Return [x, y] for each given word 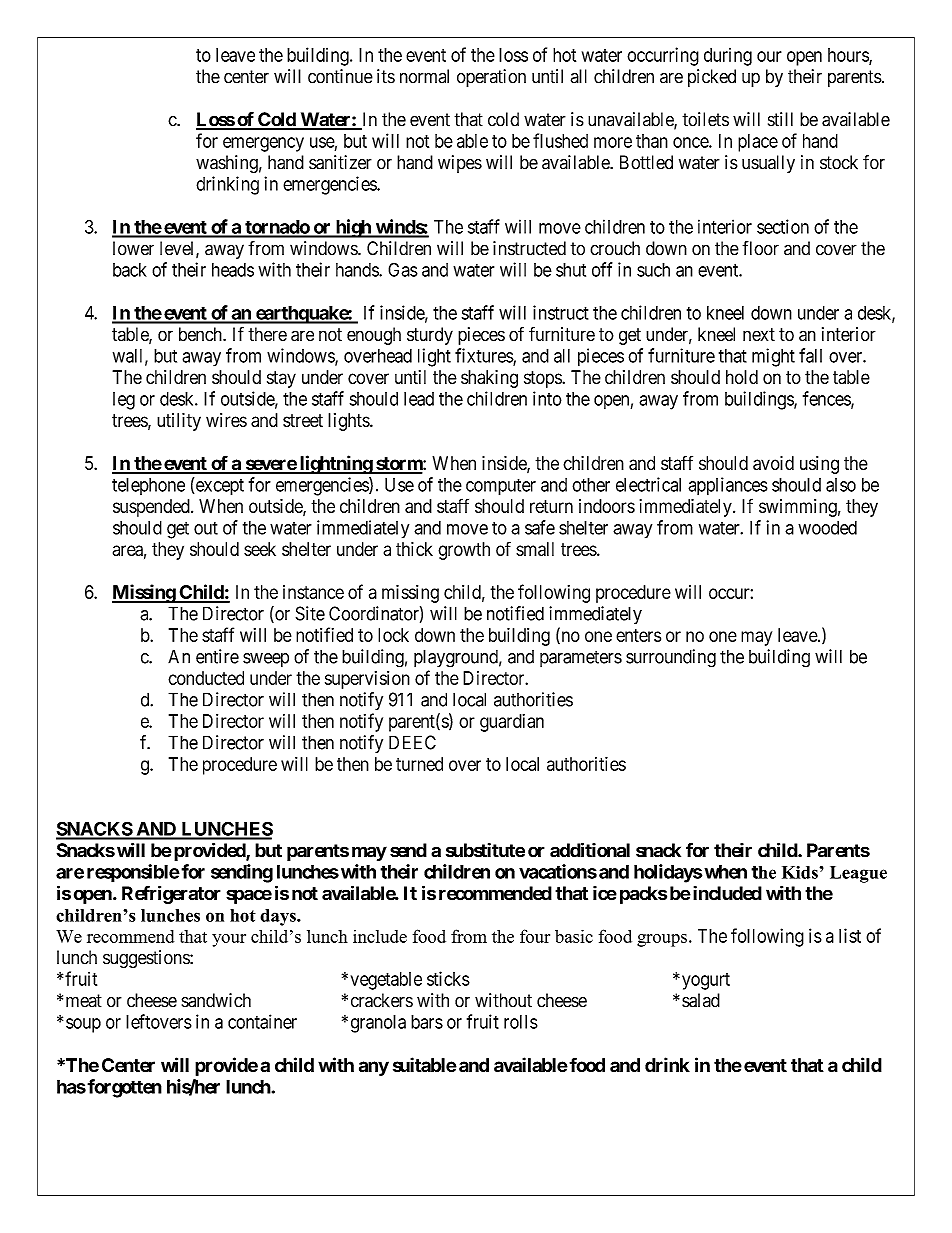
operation [491, 78]
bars [427, 1022]
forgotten [123, 1088]
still [780, 119]
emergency [263, 144]
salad [701, 1000]
